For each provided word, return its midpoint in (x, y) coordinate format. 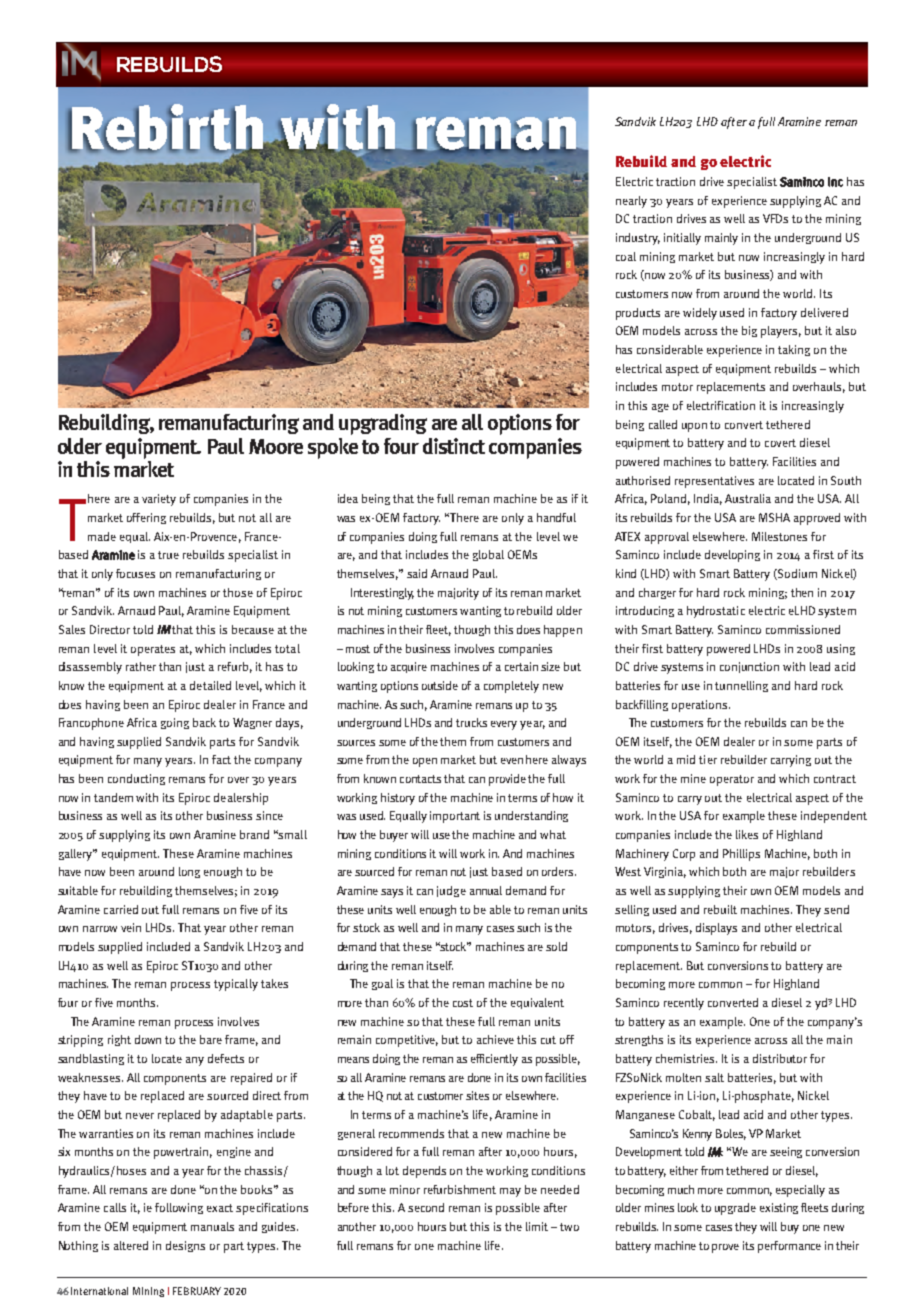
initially (682, 239)
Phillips (741, 855)
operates (153, 650)
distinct (454, 446)
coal (626, 256)
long (189, 872)
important (455, 817)
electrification (721, 405)
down (148, 1039)
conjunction (749, 667)
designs (185, 1246)
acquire (409, 667)
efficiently (494, 1060)
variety (159, 500)
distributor (780, 1058)
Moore (276, 446)
